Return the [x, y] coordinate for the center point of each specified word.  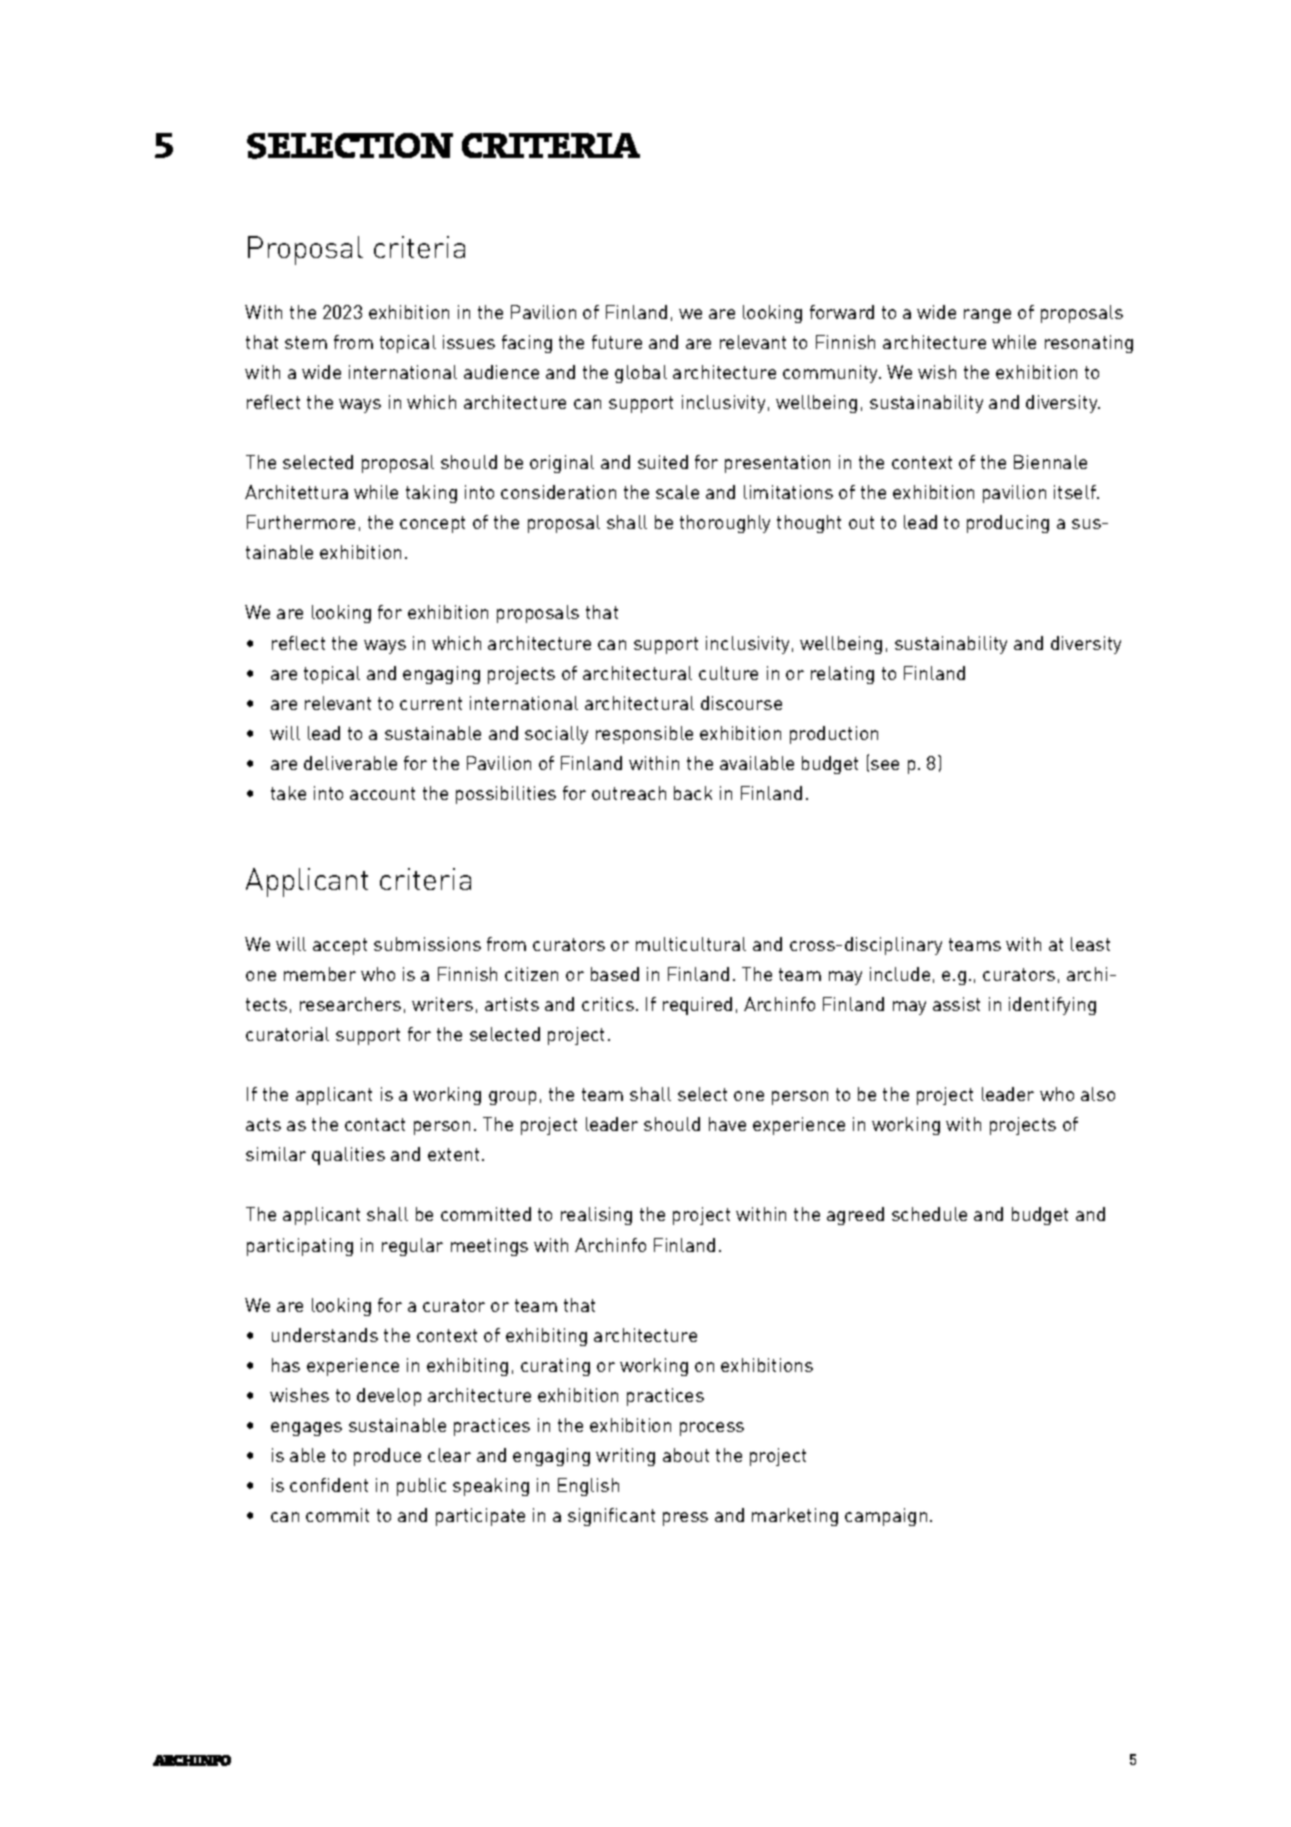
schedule [929, 1214]
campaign [886, 1517]
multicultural [691, 944]
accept [340, 946]
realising [596, 1216]
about [686, 1455]
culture [728, 673]
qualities [348, 1156]
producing [1008, 524]
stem [306, 342]
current [431, 703]
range [987, 316]
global [641, 374]
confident [329, 1485]
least [1090, 944]
